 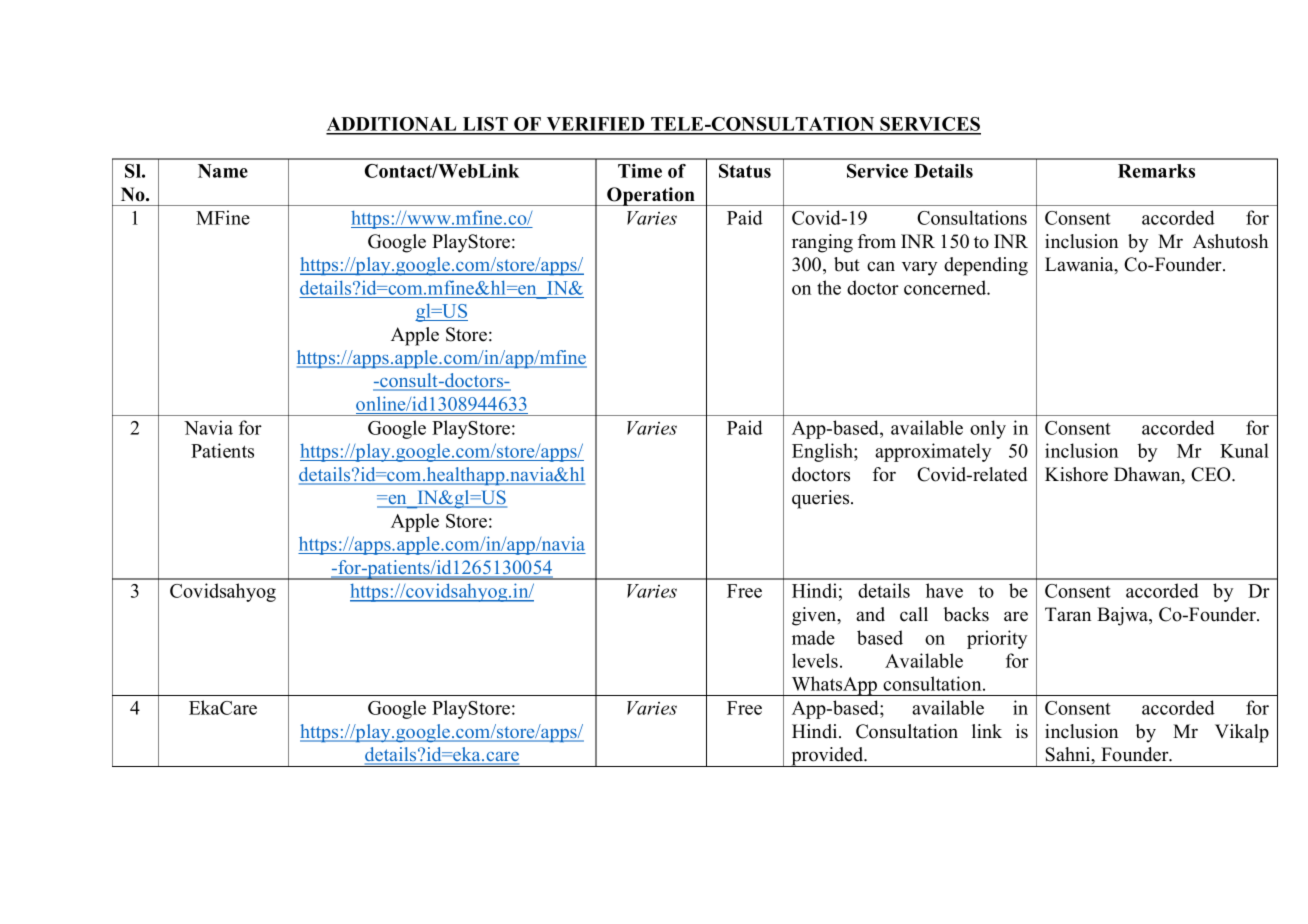 I want to click on Remarks, so click(x=1156, y=171).
